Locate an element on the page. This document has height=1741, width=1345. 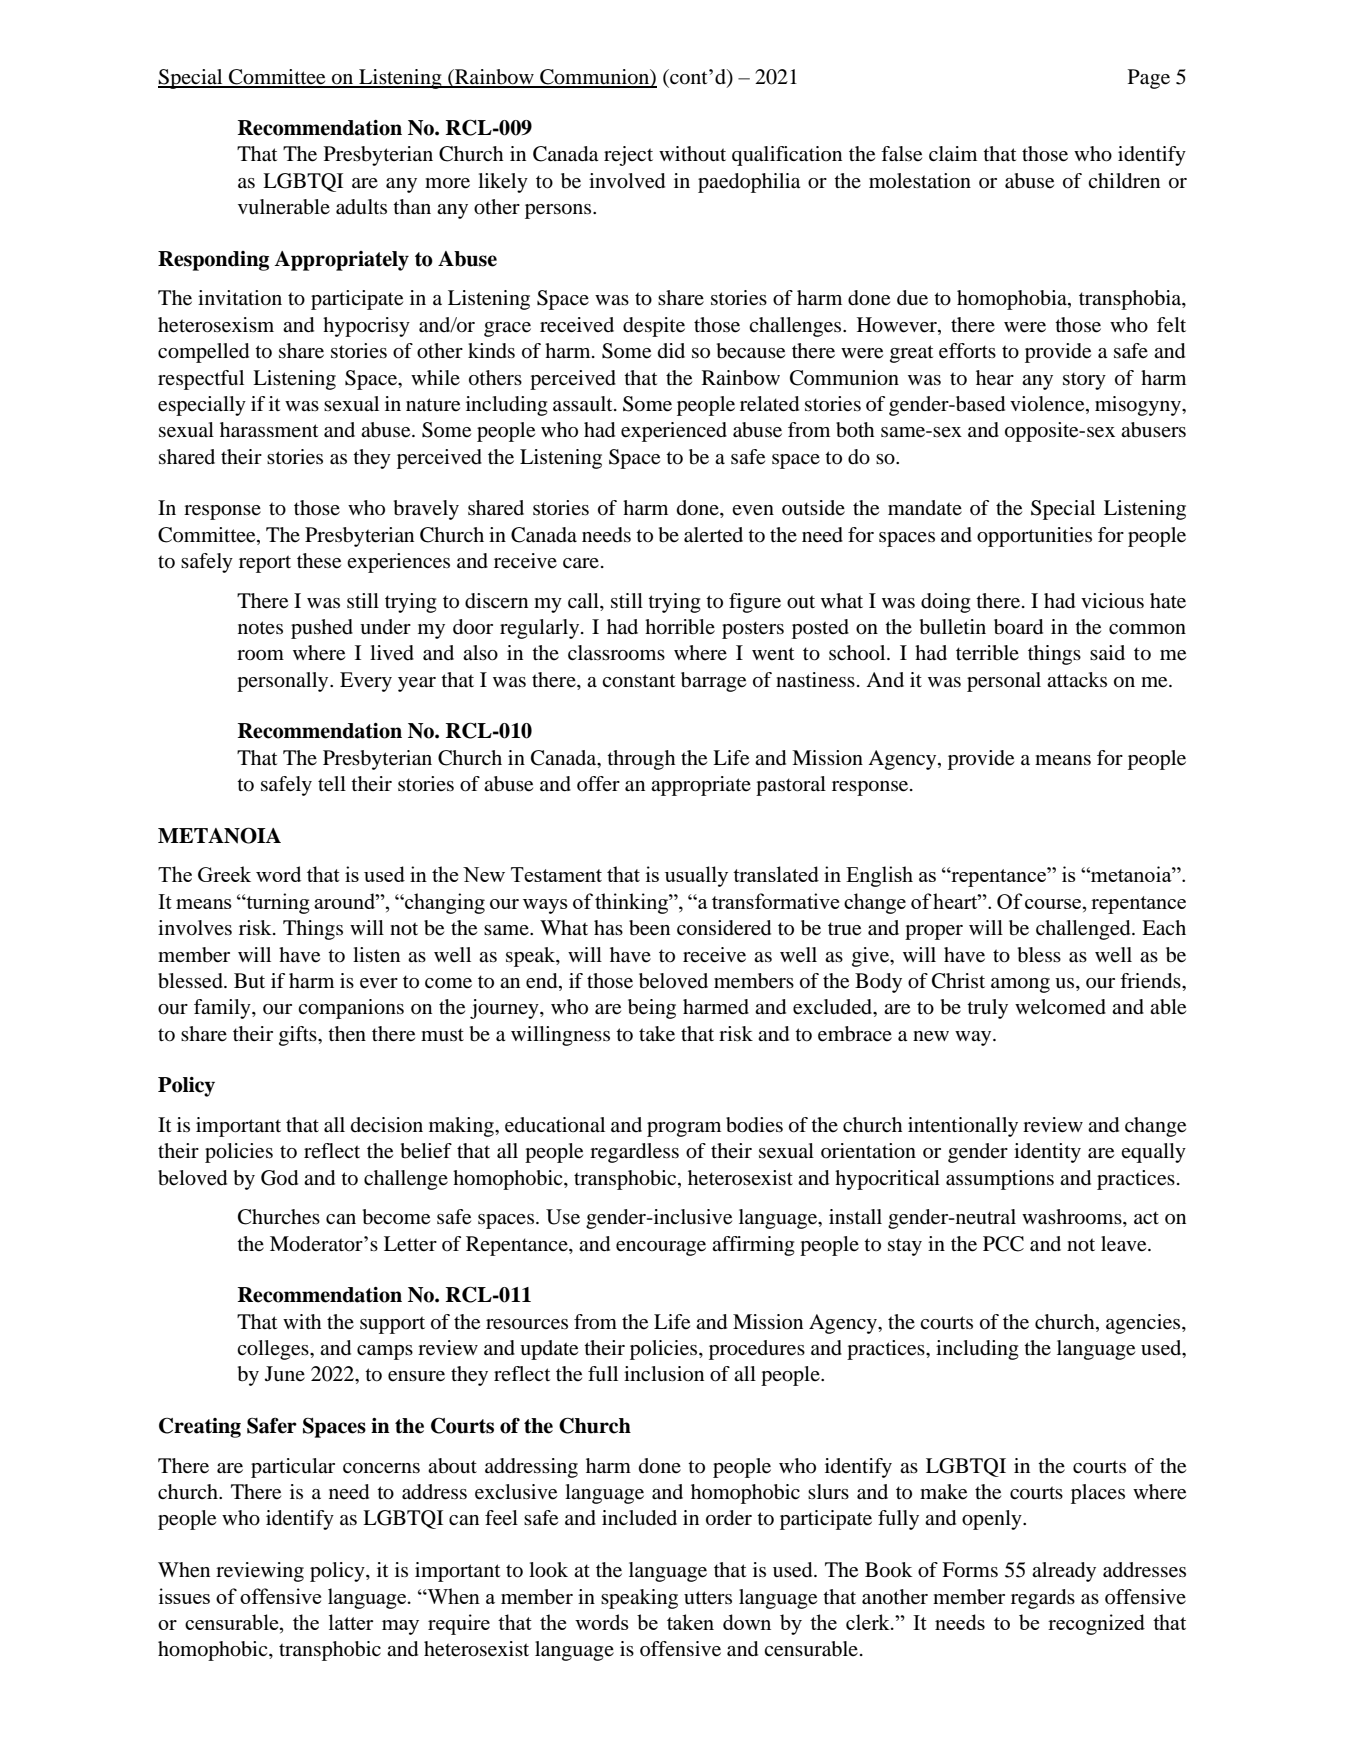
horrible is located at coordinates (680, 627).
